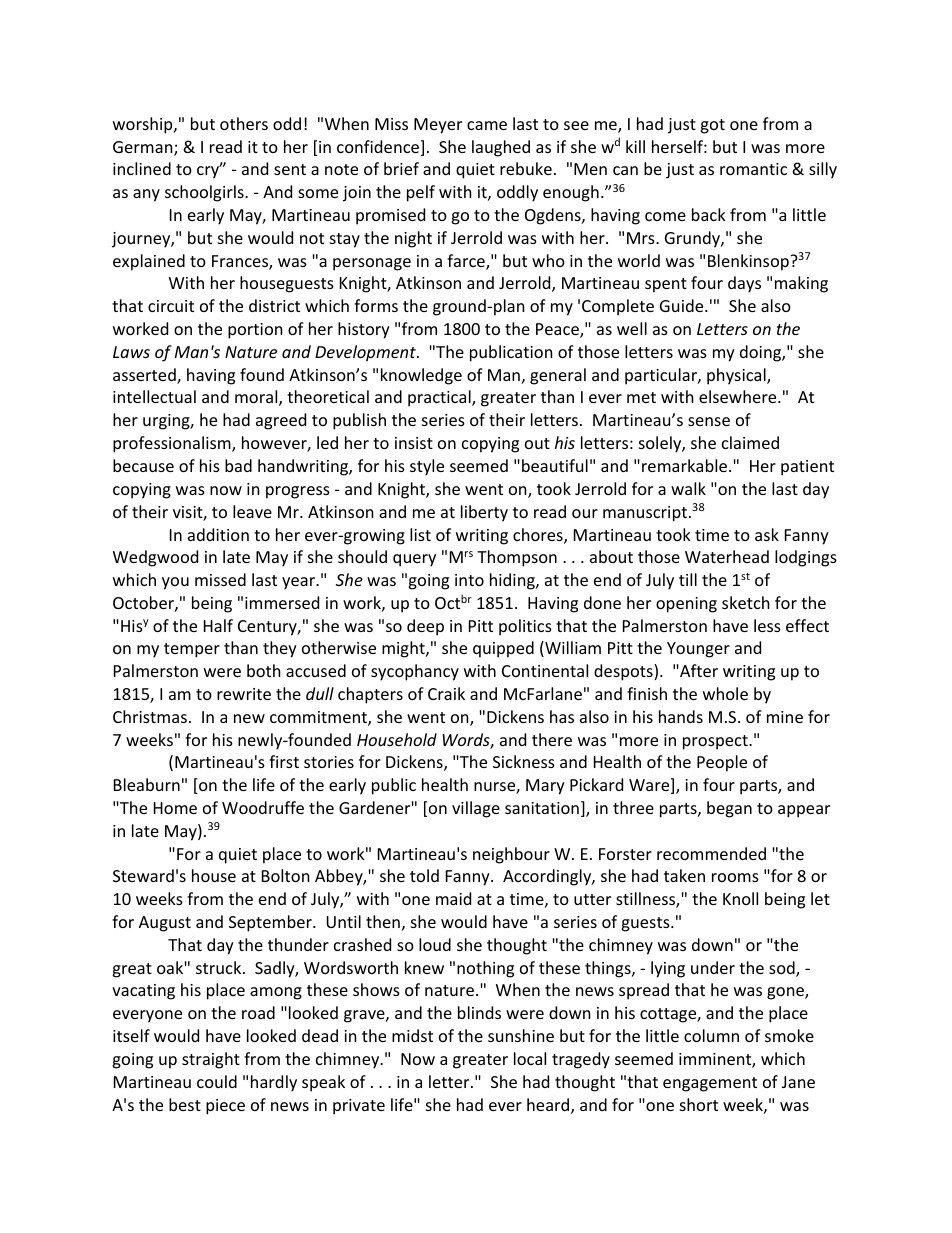  I want to click on could, so click(217, 1081).
